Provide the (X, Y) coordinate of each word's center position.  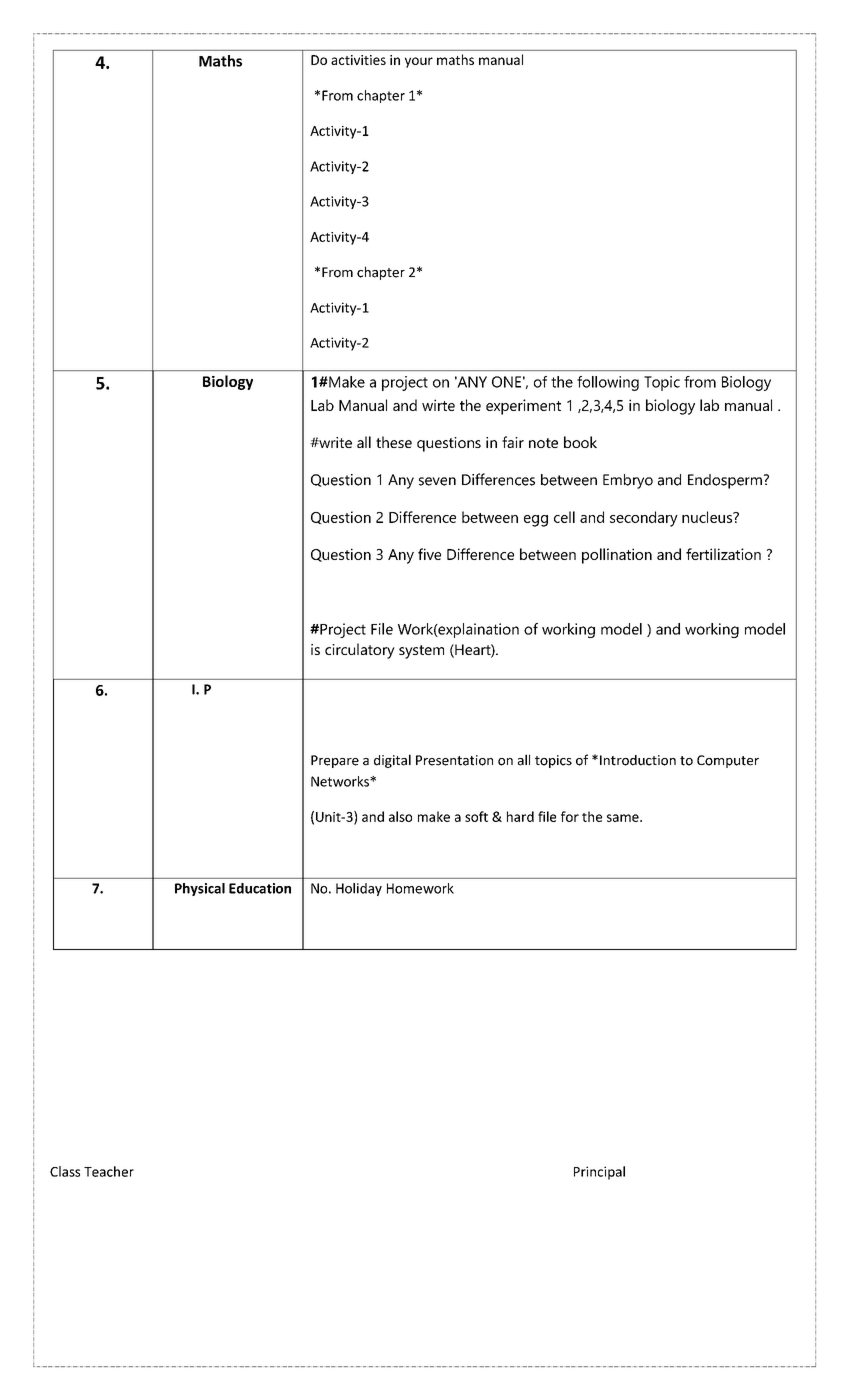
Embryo (628, 481)
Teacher (109, 1171)
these (394, 442)
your (419, 62)
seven (437, 481)
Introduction (638, 760)
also (400, 816)
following (608, 383)
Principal (599, 1173)
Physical (200, 889)
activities (358, 60)
